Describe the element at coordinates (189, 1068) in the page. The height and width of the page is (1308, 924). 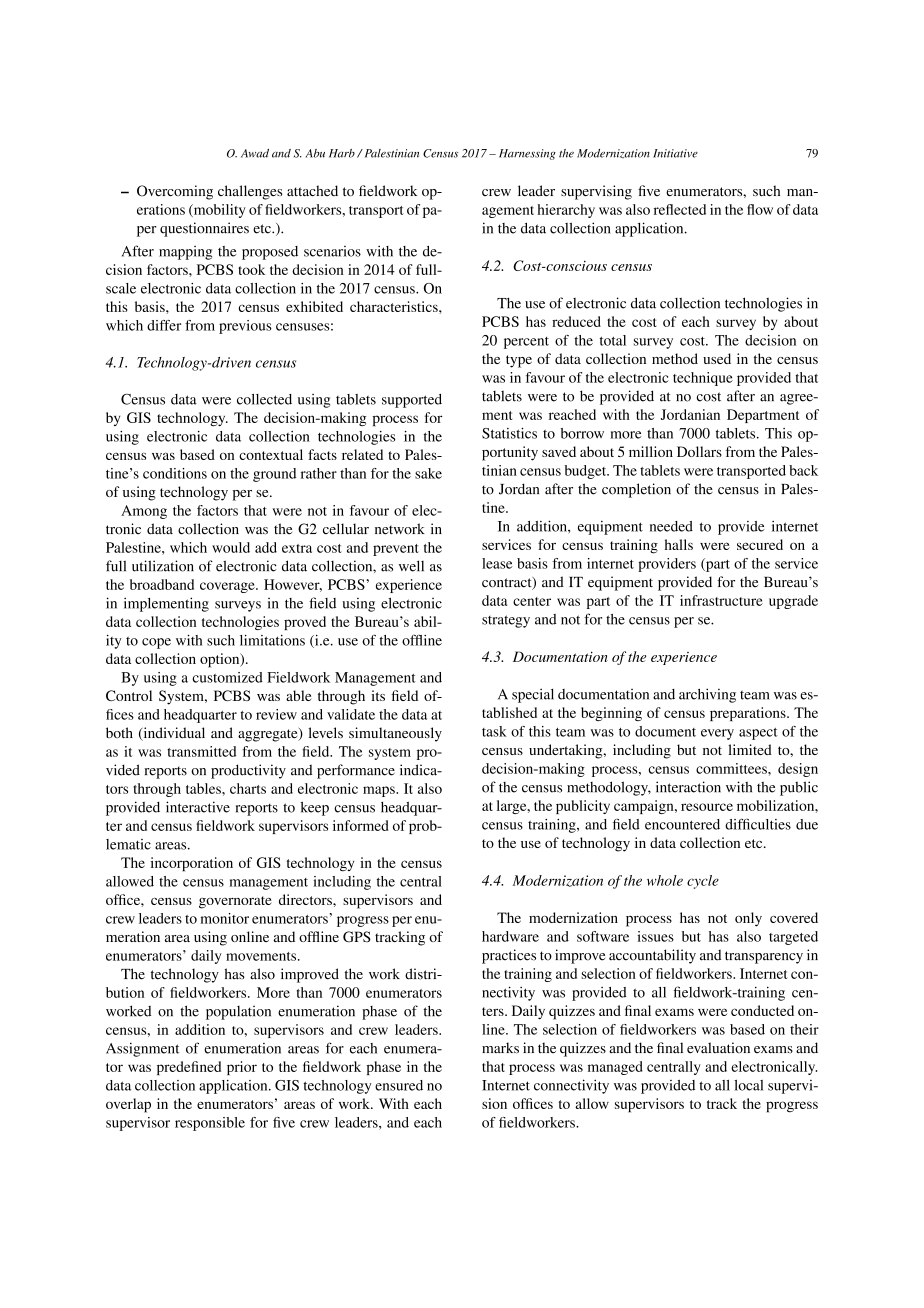
I see `predefined` at that location.
